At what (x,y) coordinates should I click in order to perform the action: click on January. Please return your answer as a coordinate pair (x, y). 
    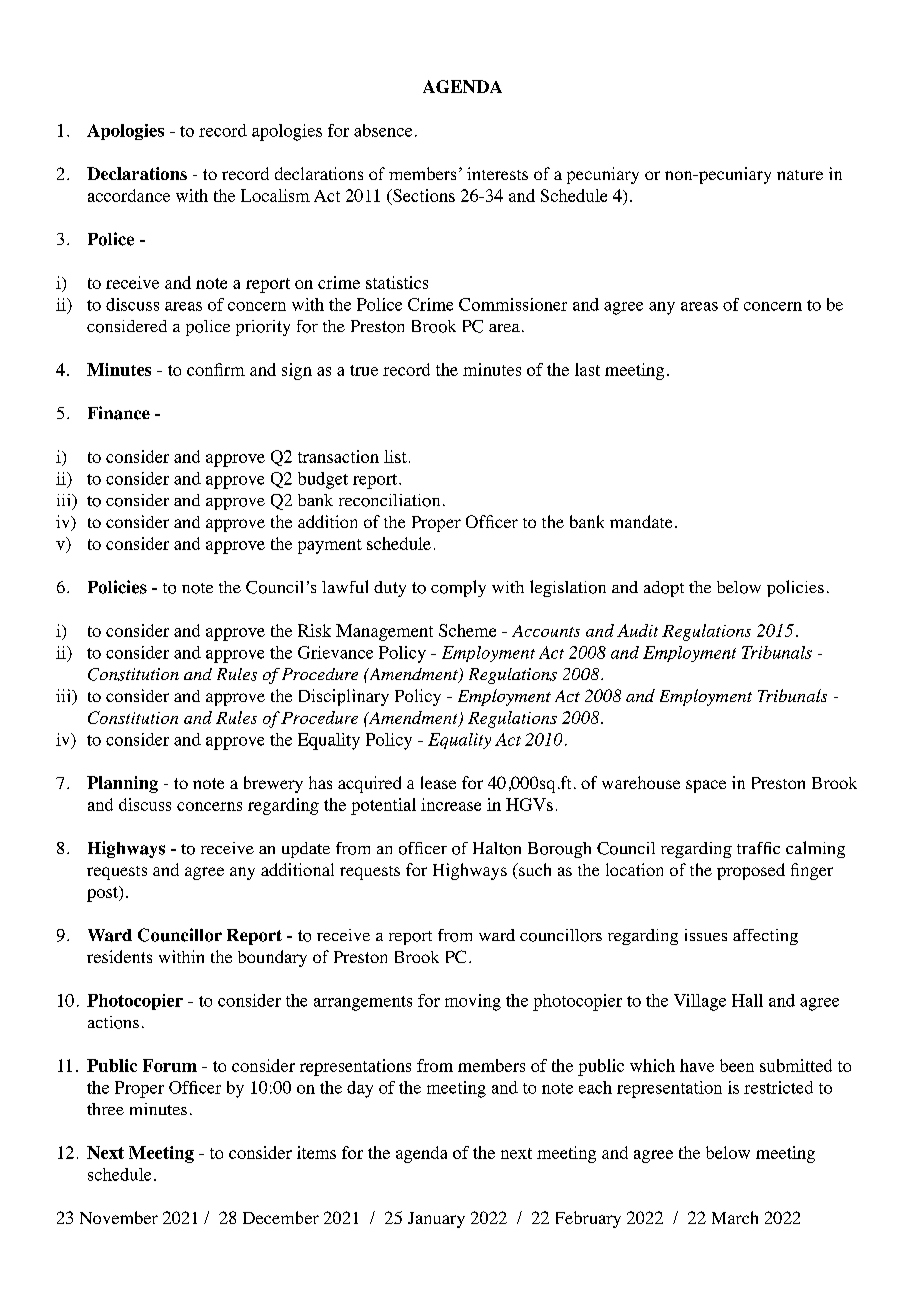
    Looking at the image, I should click on (436, 1220).
